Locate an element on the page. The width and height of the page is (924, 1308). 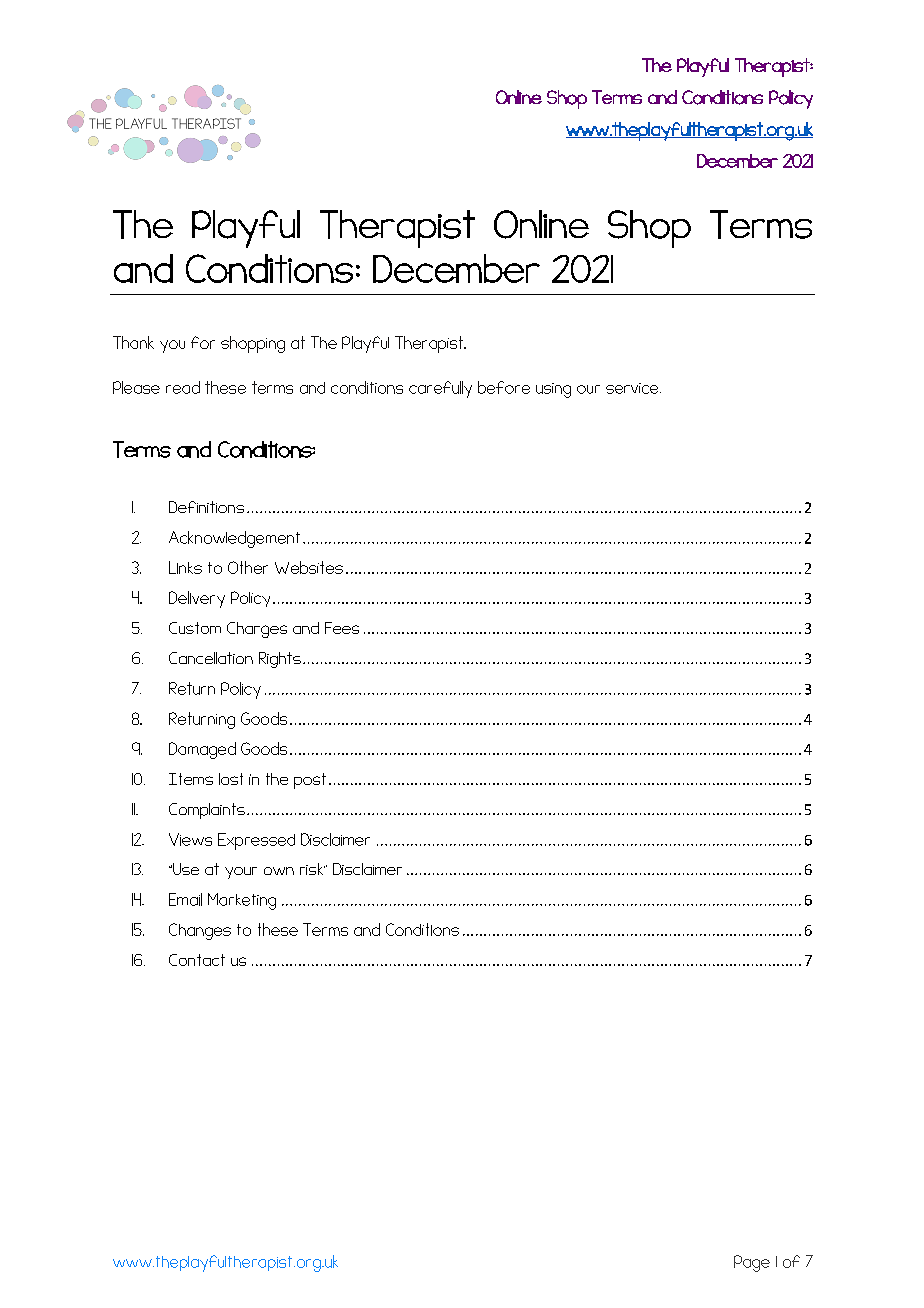
carefully is located at coordinates (440, 389).
